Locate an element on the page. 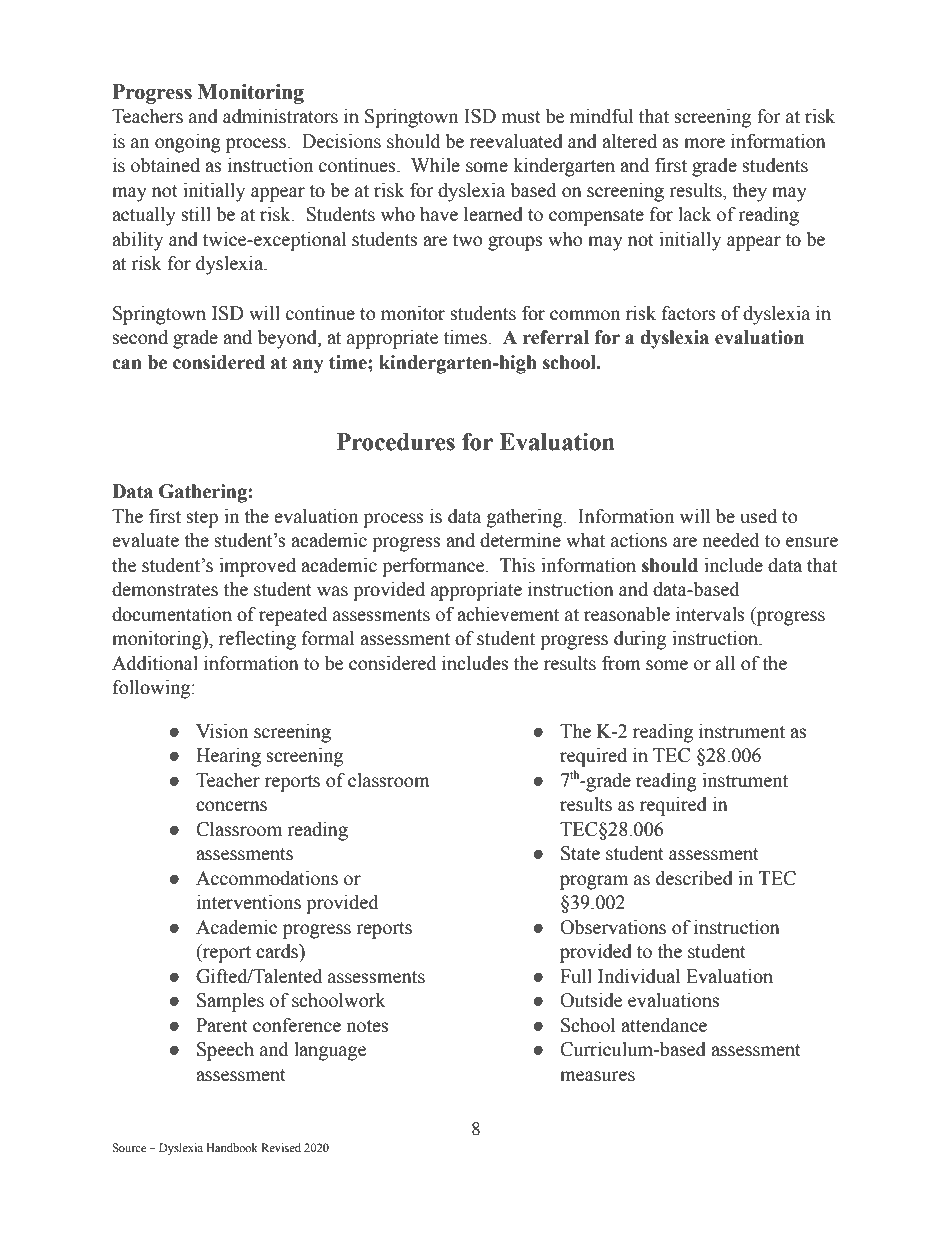  attendance is located at coordinates (664, 1025).
